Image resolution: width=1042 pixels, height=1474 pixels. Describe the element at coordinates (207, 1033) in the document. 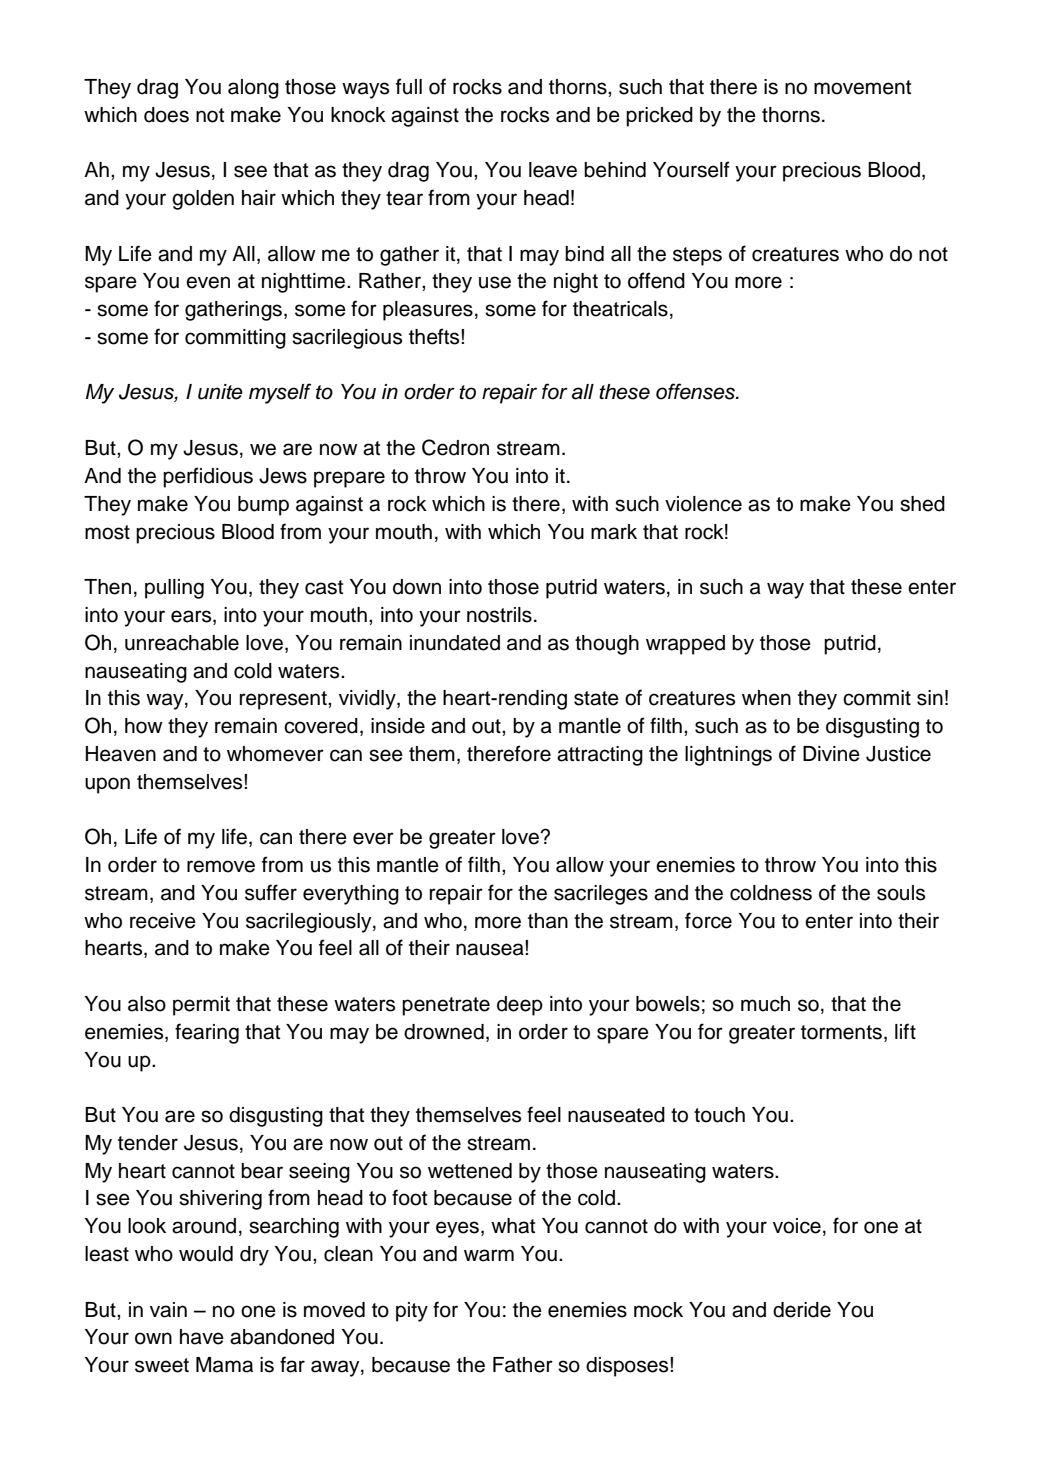

I see `fearing` at that location.
